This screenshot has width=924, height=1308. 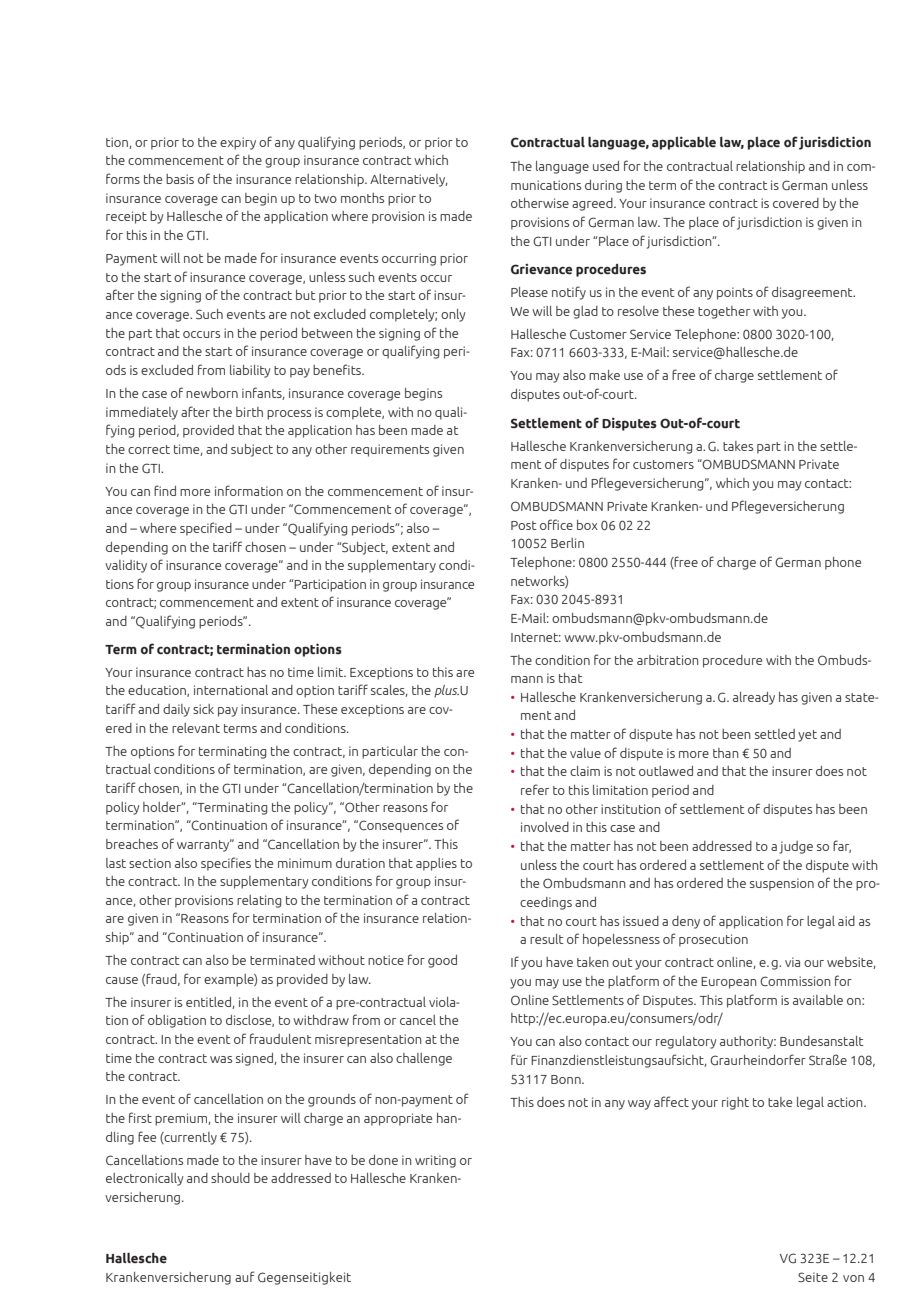 I want to click on already, so click(x=754, y=698).
